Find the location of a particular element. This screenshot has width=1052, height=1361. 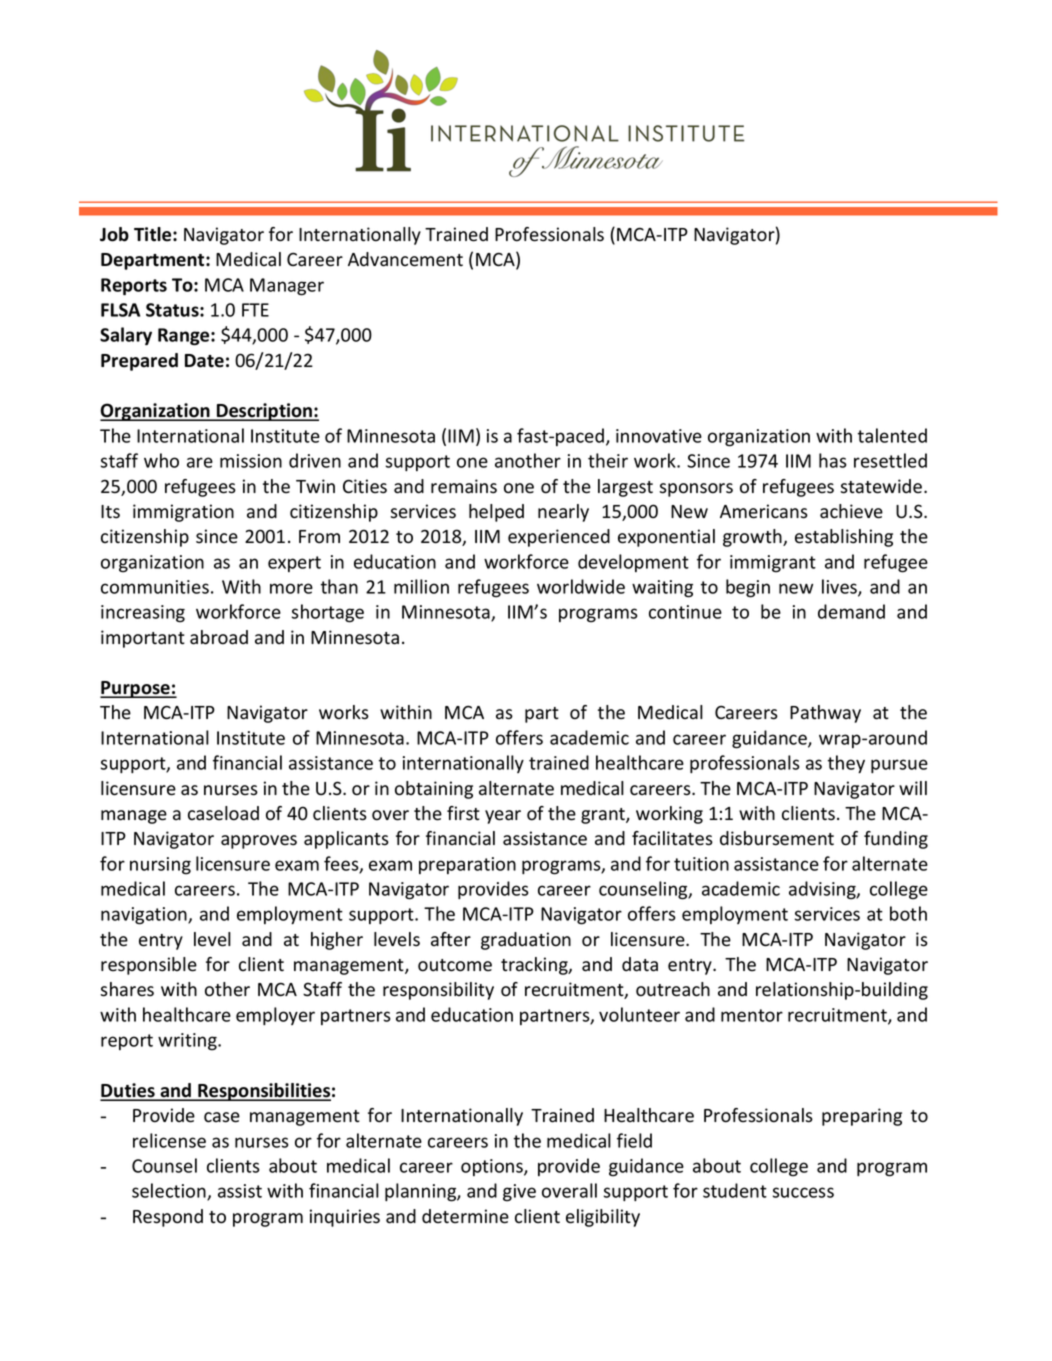

obtaining is located at coordinates (434, 790).
